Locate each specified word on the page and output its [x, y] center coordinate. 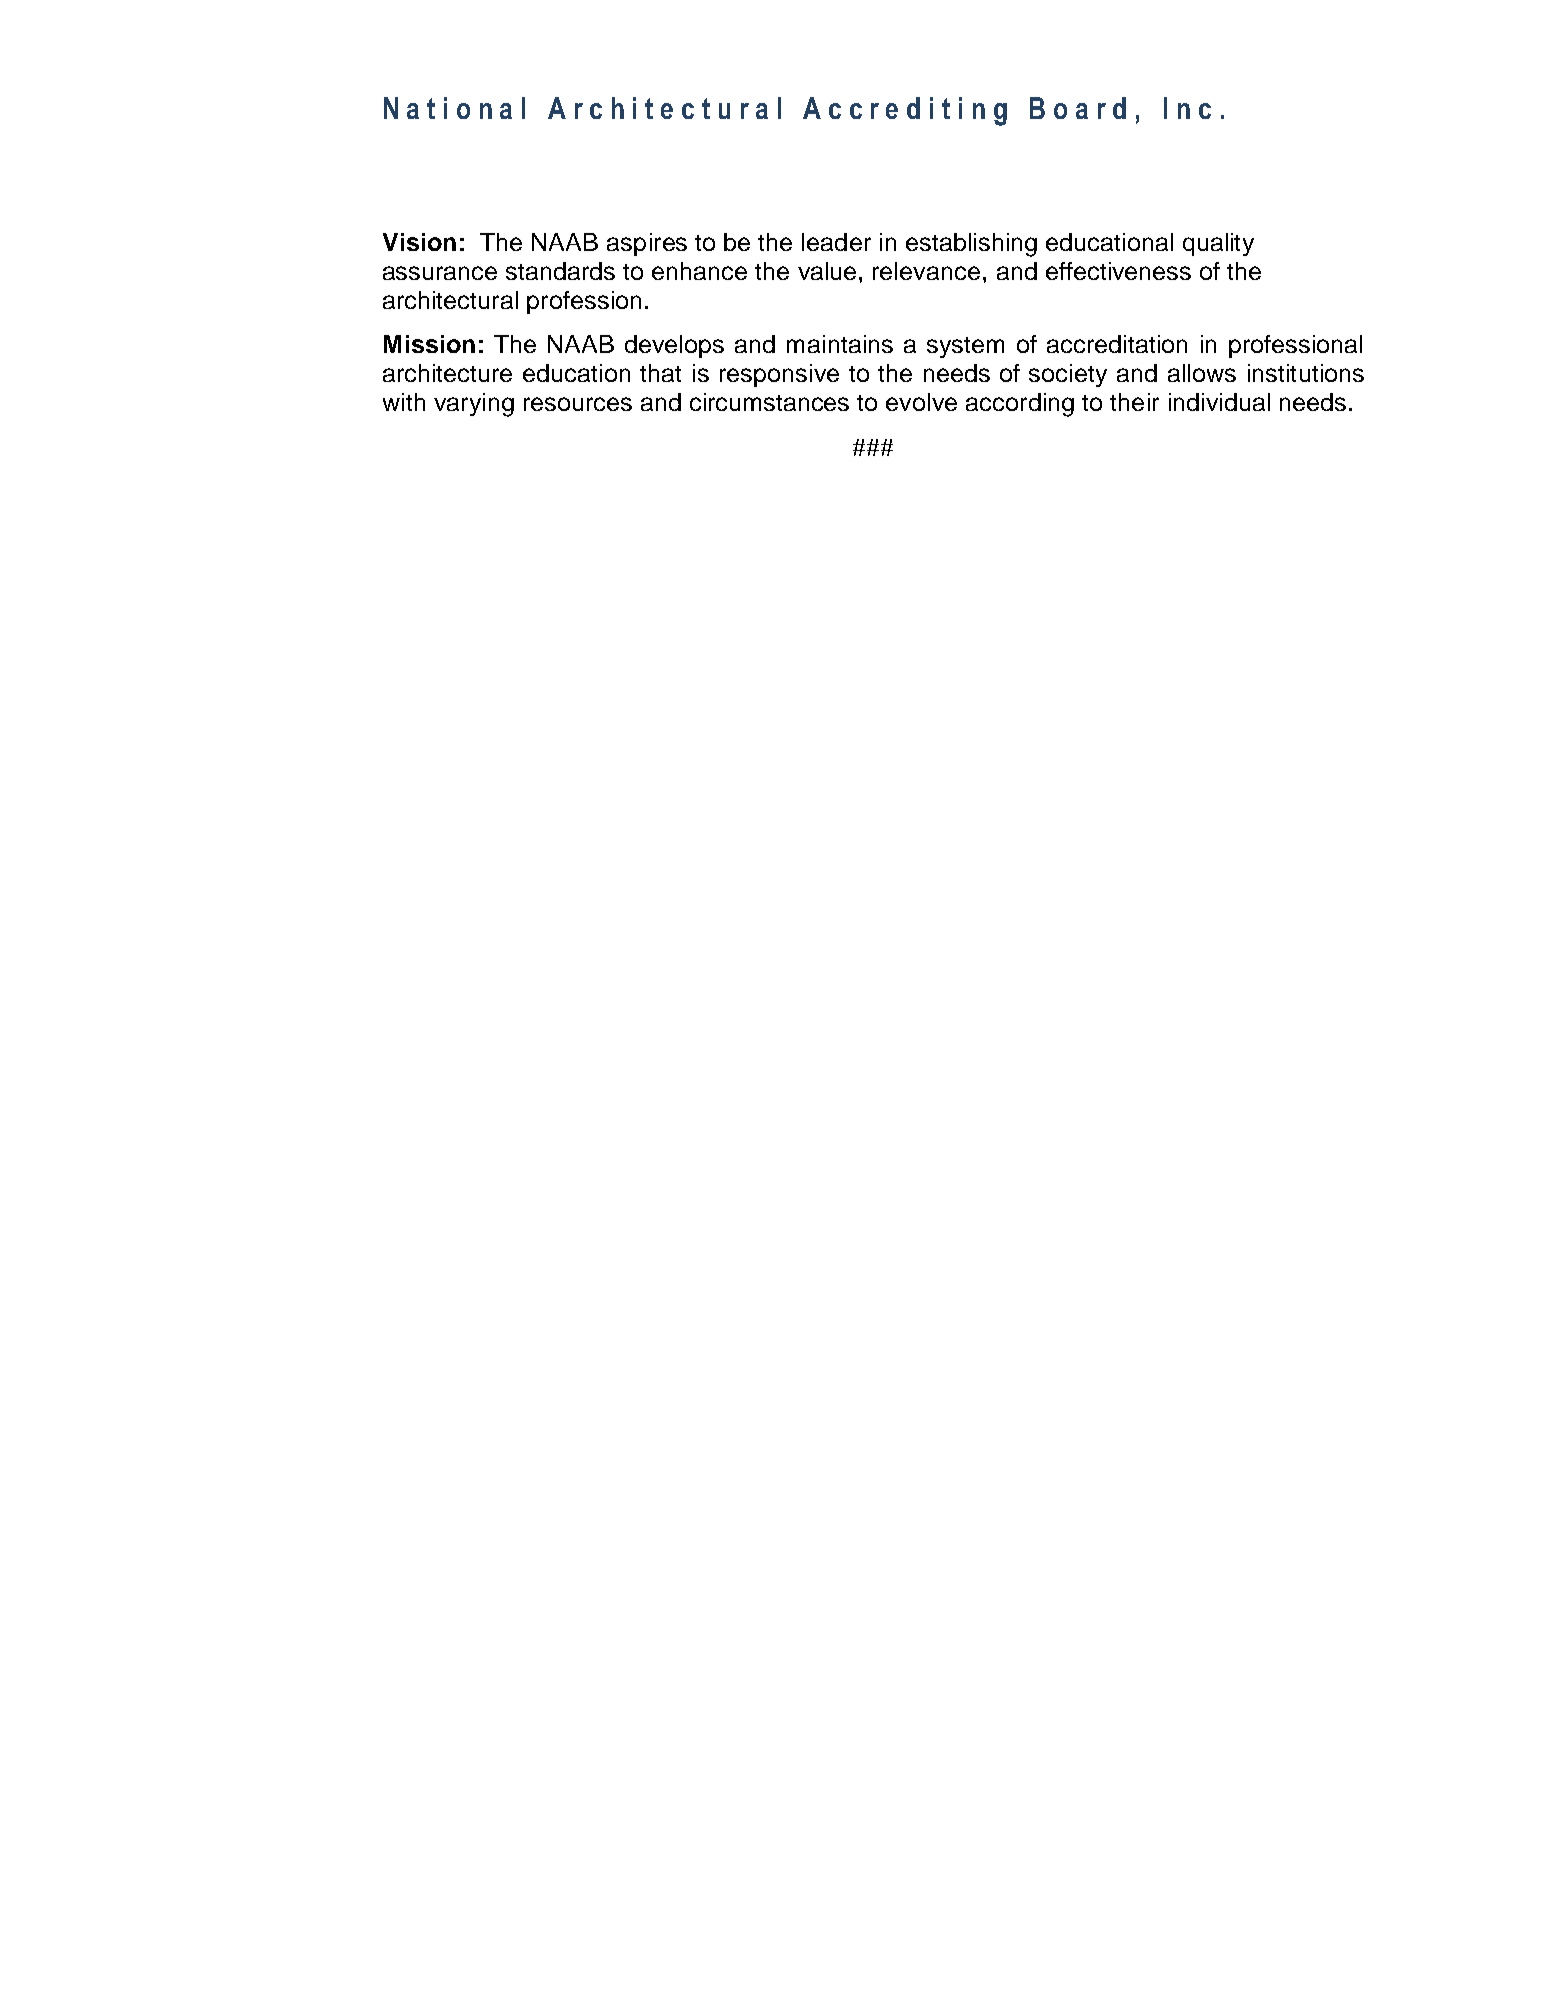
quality [1218, 244]
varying [474, 405]
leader [836, 242]
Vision [419, 242]
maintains [840, 344]
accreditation [1117, 344]
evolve [921, 402]
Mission [429, 344]
